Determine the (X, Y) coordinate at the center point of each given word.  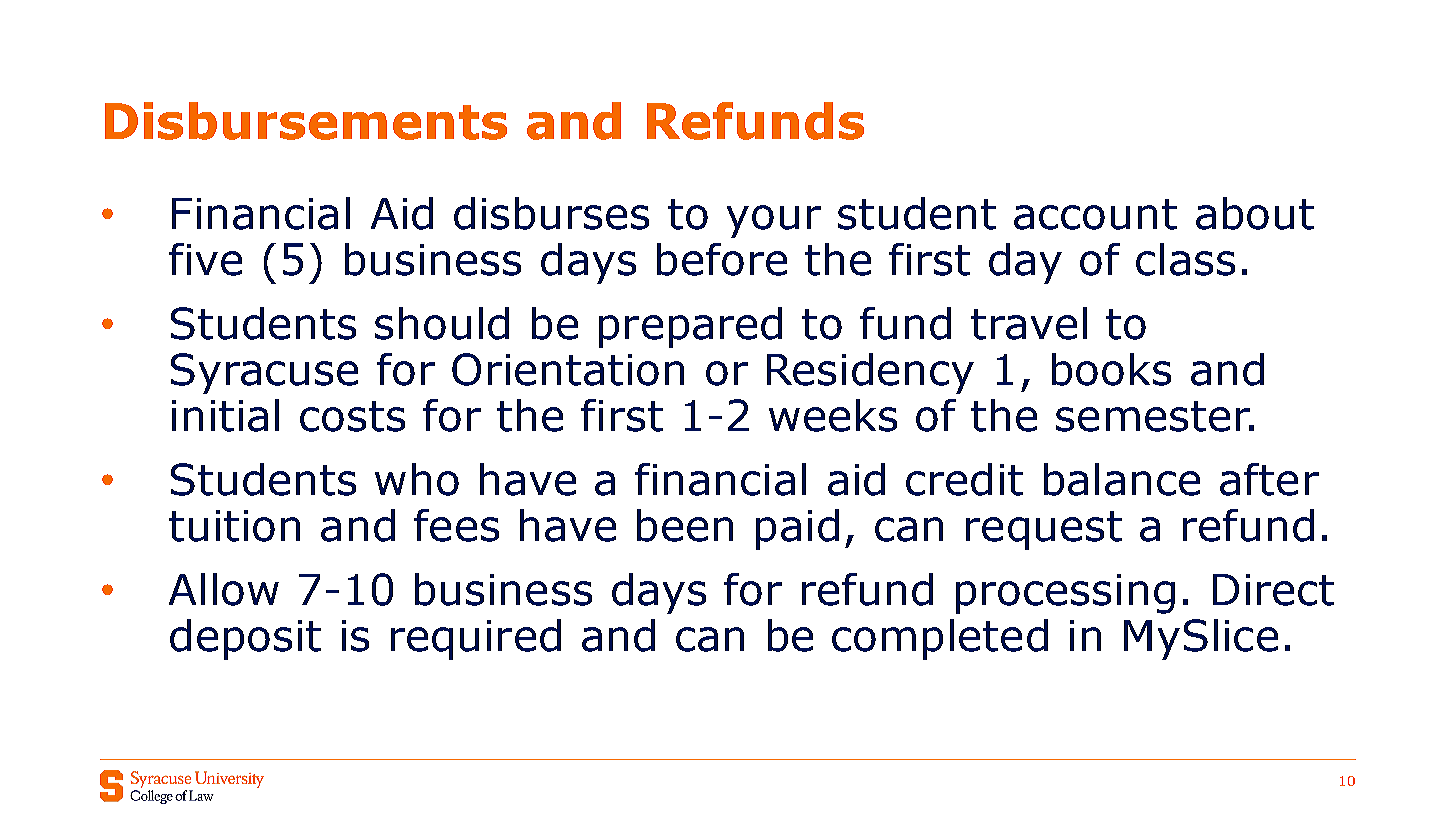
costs (352, 416)
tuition (234, 526)
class (1185, 259)
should (442, 323)
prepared (690, 327)
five (205, 259)
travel (1029, 323)
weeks (833, 415)
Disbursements (306, 121)
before (722, 259)
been (685, 525)
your (774, 221)
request (1044, 530)
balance (1122, 479)
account (1095, 214)
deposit (245, 639)
